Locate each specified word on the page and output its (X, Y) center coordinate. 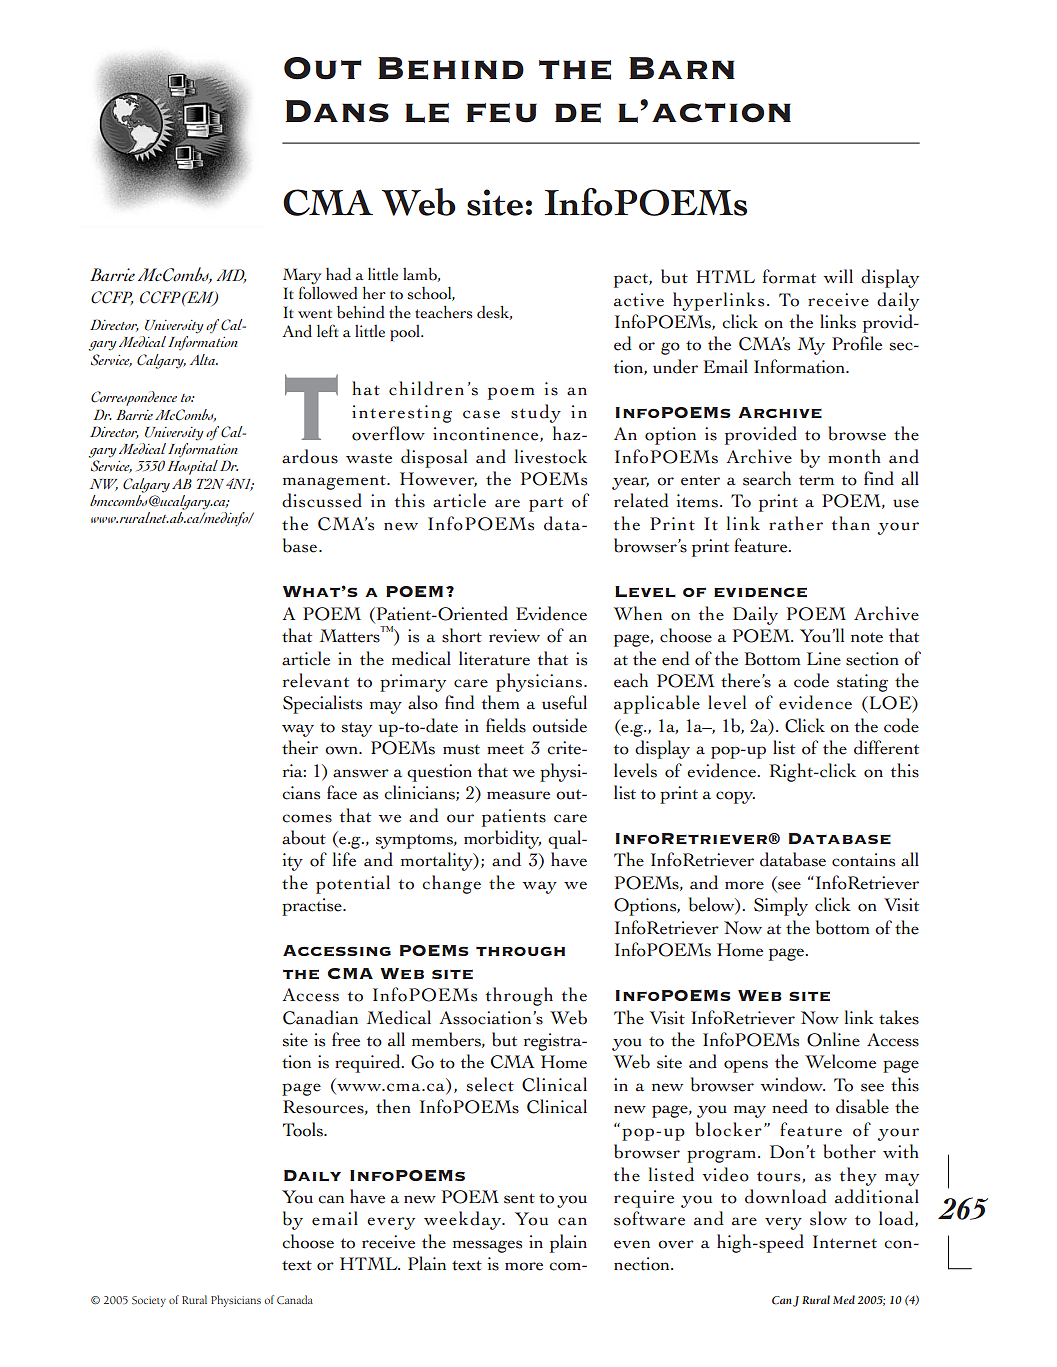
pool (406, 333)
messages (487, 1246)
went (315, 314)
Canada (295, 1300)
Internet (845, 1242)
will (838, 276)
